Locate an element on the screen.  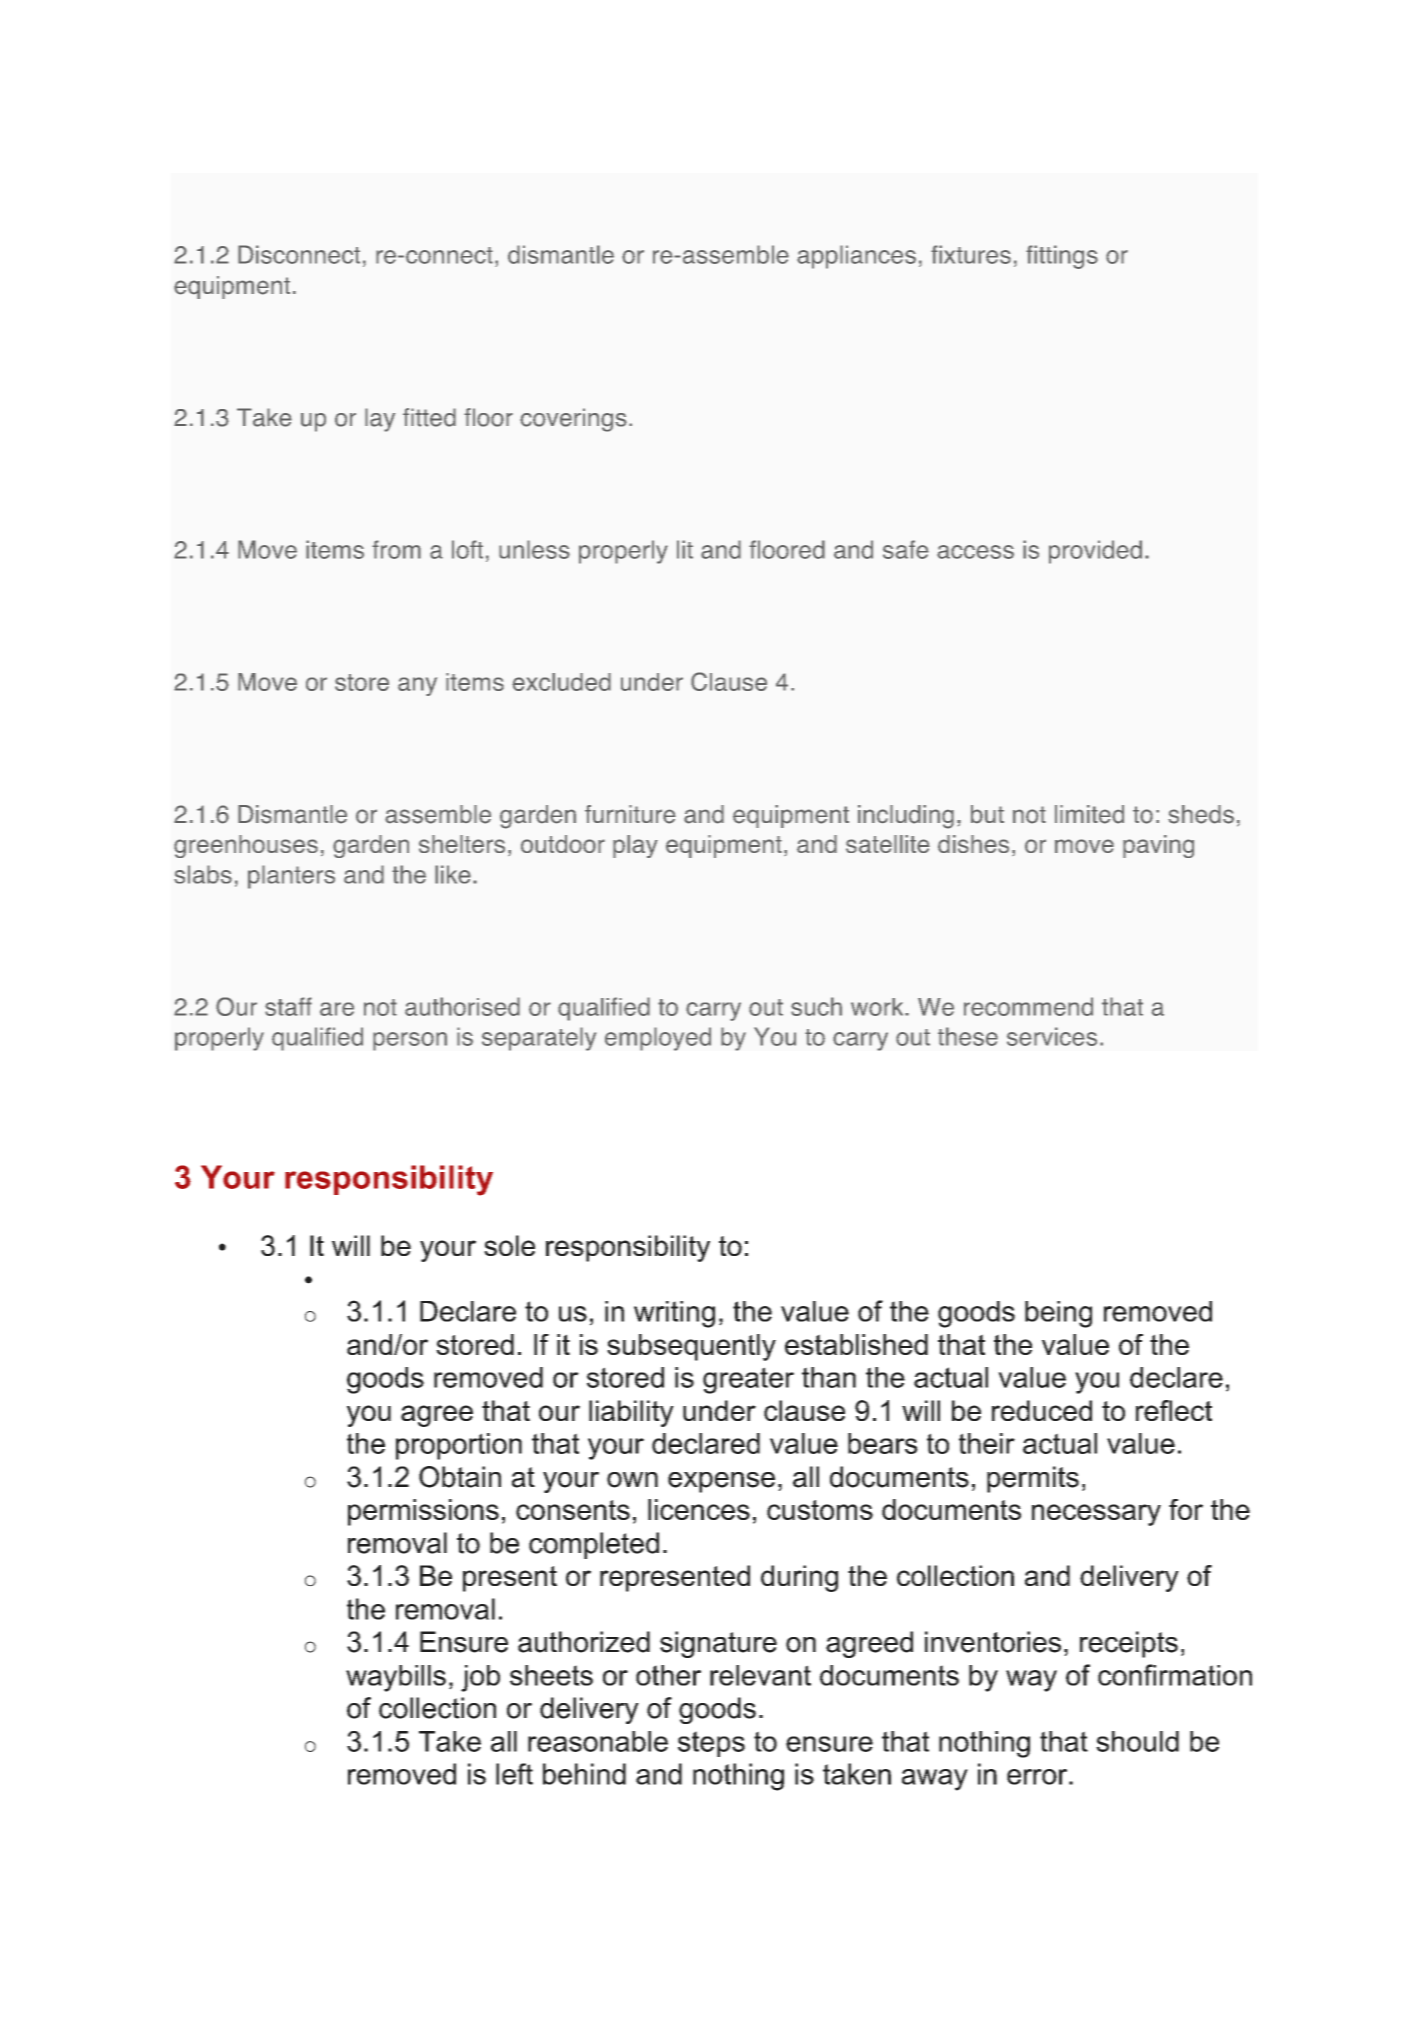
writing is located at coordinates (674, 1314).
